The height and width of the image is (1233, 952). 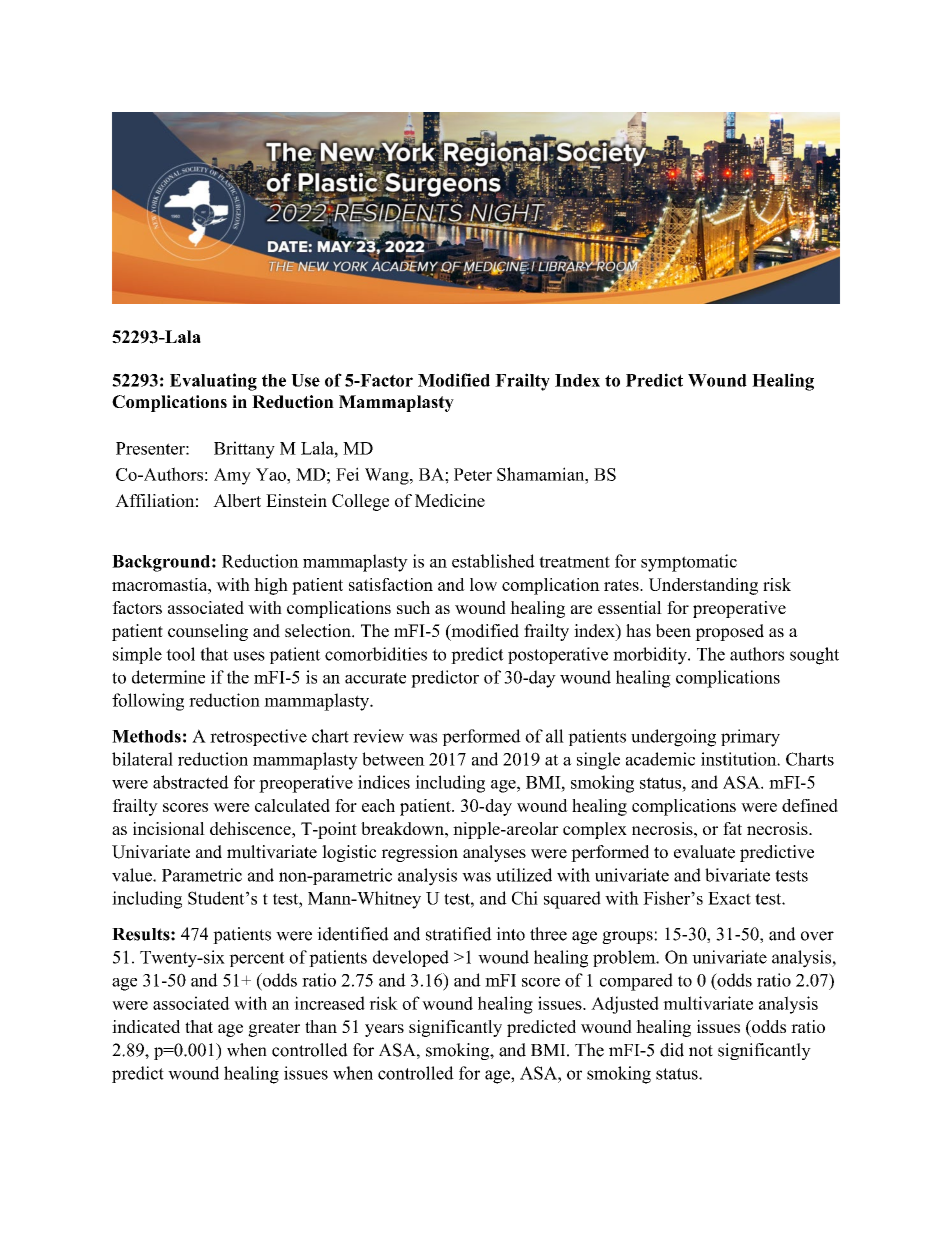 I want to click on high, so click(x=271, y=586).
